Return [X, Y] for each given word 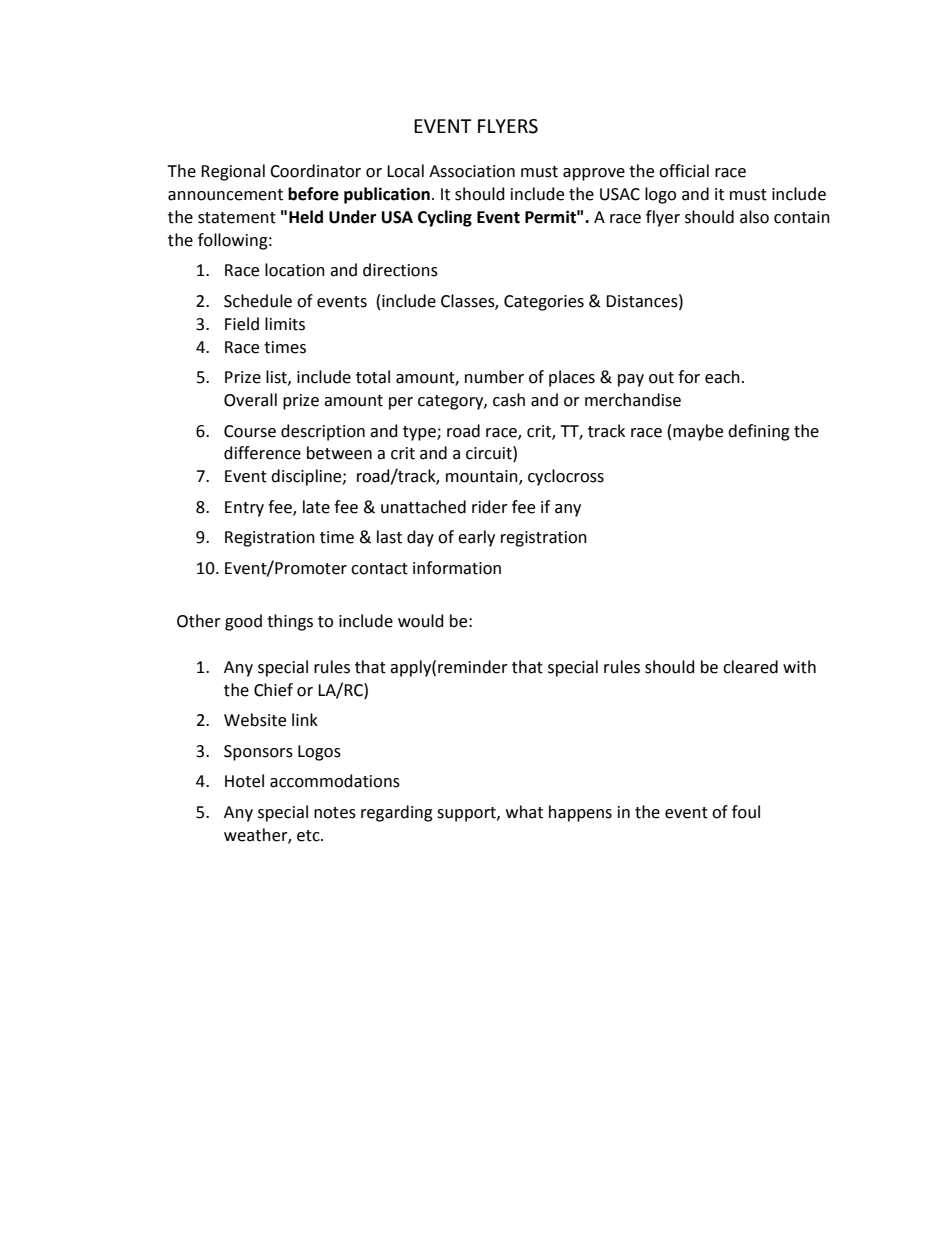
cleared [750, 667]
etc [309, 836]
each [722, 377]
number [494, 377]
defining [759, 432]
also [754, 217]
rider [490, 507]
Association [472, 171]
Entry [244, 509]
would [421, 621]
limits [285, 324]
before [313, 194]
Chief [273, 690]
